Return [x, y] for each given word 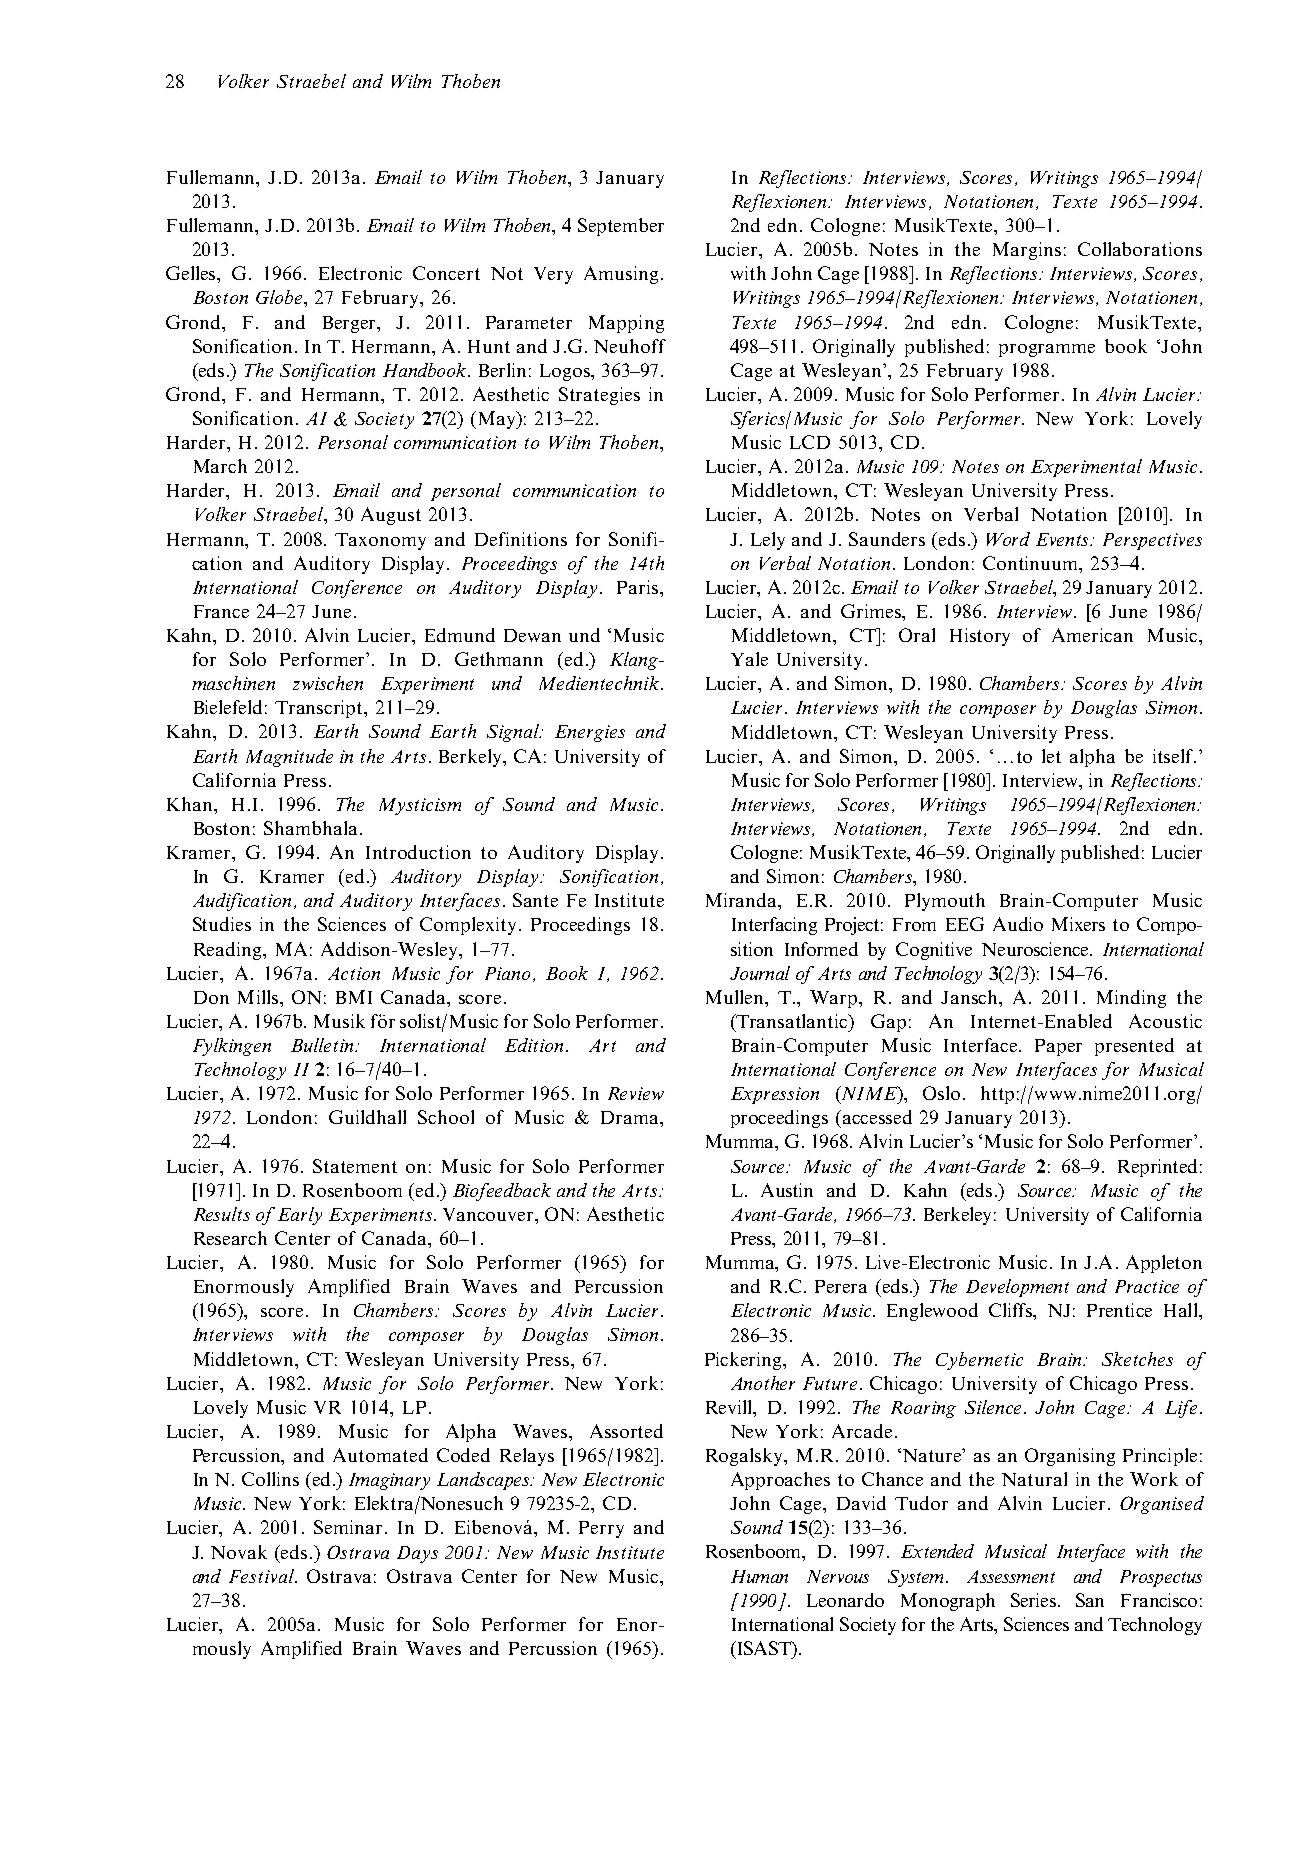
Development [1017, 1288]
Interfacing [774, 926]
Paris [639, 587]
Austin [787, 1190]
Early [300, 1216]
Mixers [1078, 924]
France [221, 611]
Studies [222, 924]
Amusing [621, 275]
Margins [1027, 251]
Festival [262, 1576]
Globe [280, 297]
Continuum [1032, 564]
